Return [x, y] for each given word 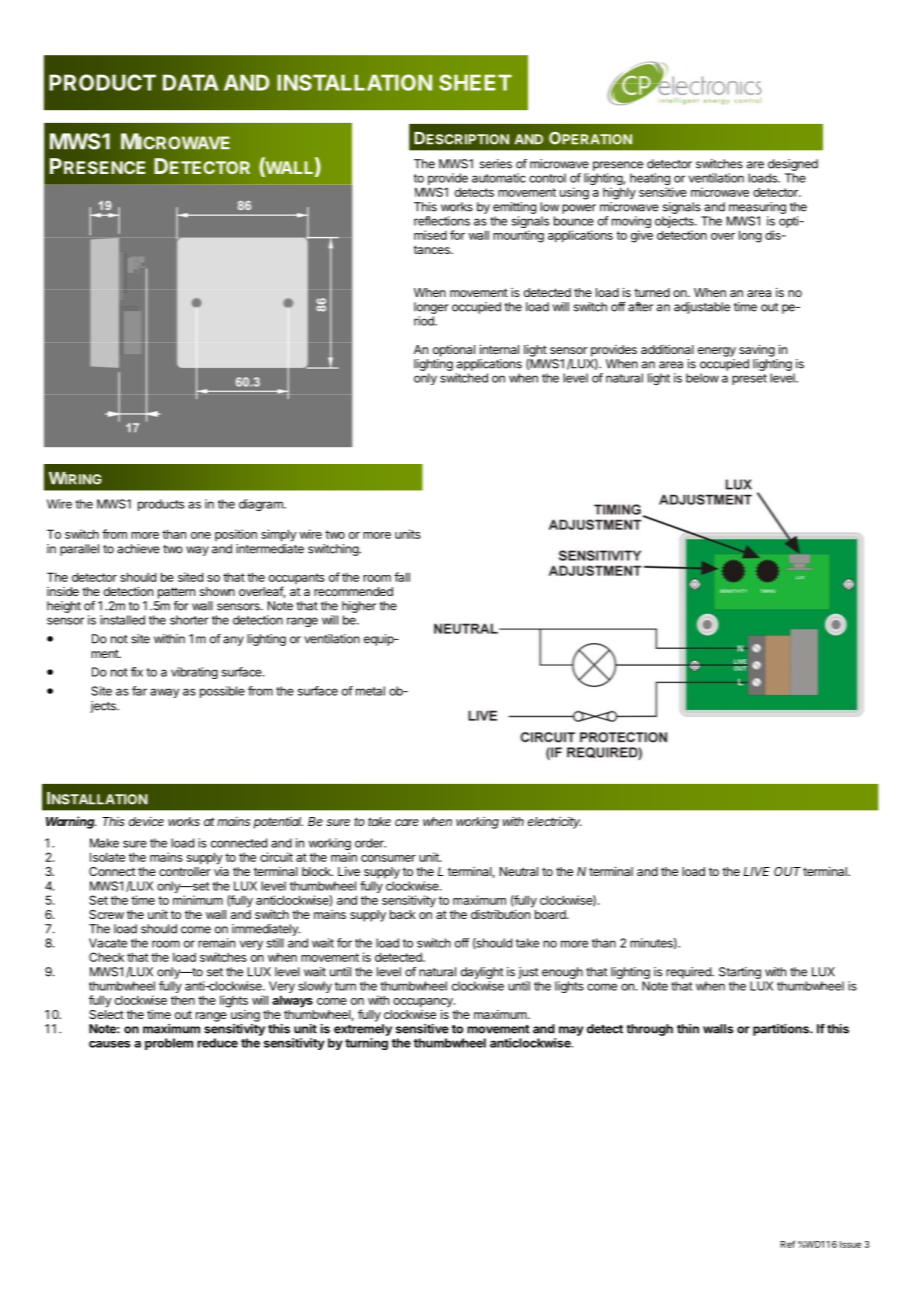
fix [137, 672]
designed [793, 166]
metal [370, 691]
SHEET [475, 82]
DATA [191, 82]
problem [169, 1044]
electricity [555, 823]
